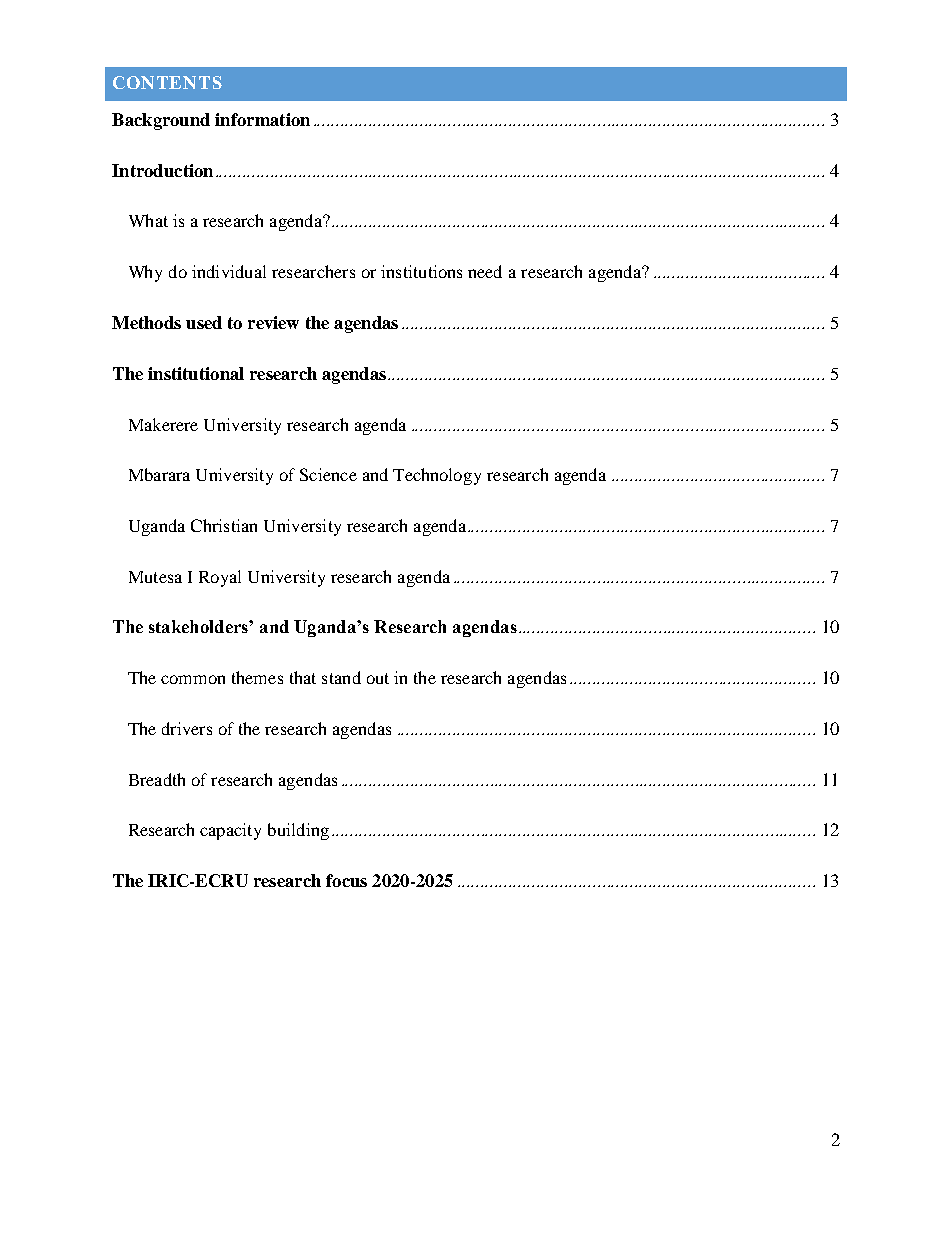 This screenshot has width=952, height=1233. What do you see at coordinates (230, 831) in the screenshot?
I see `capacity` at bounding box center [230, 831].
